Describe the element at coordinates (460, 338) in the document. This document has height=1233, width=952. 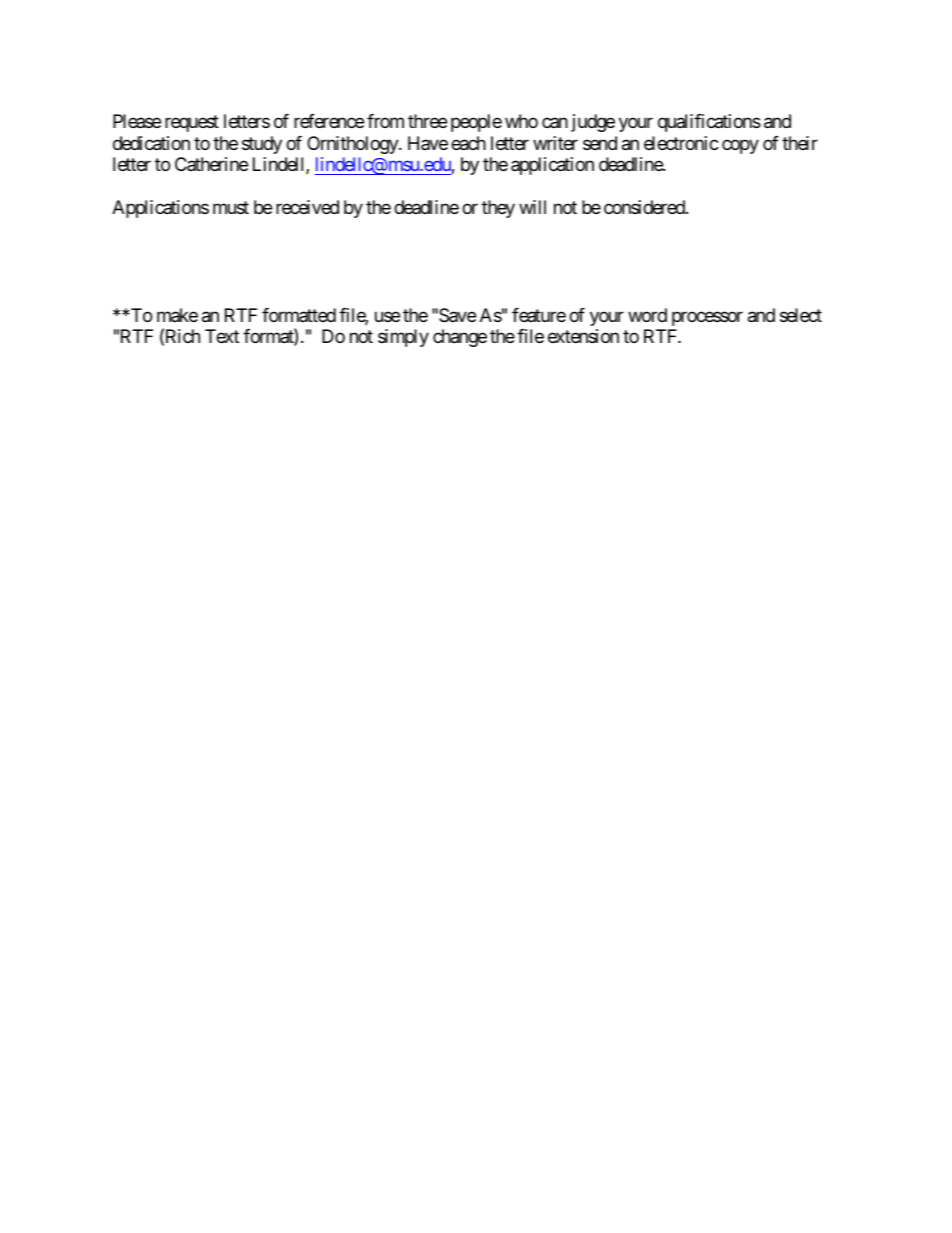
I see `change` at that location.
